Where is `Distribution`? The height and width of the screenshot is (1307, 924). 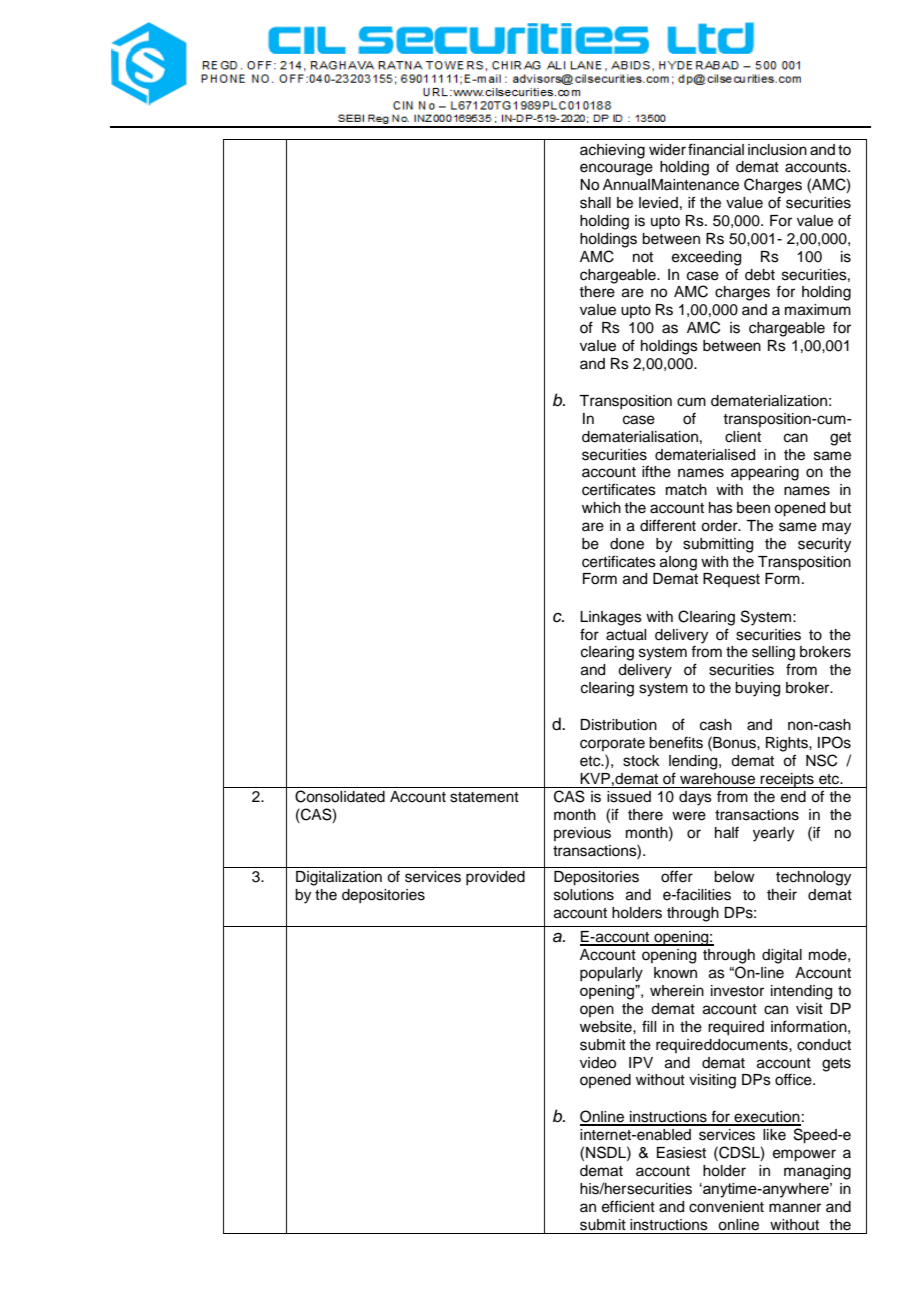 Distribution is located at coordinates (618, 725).
